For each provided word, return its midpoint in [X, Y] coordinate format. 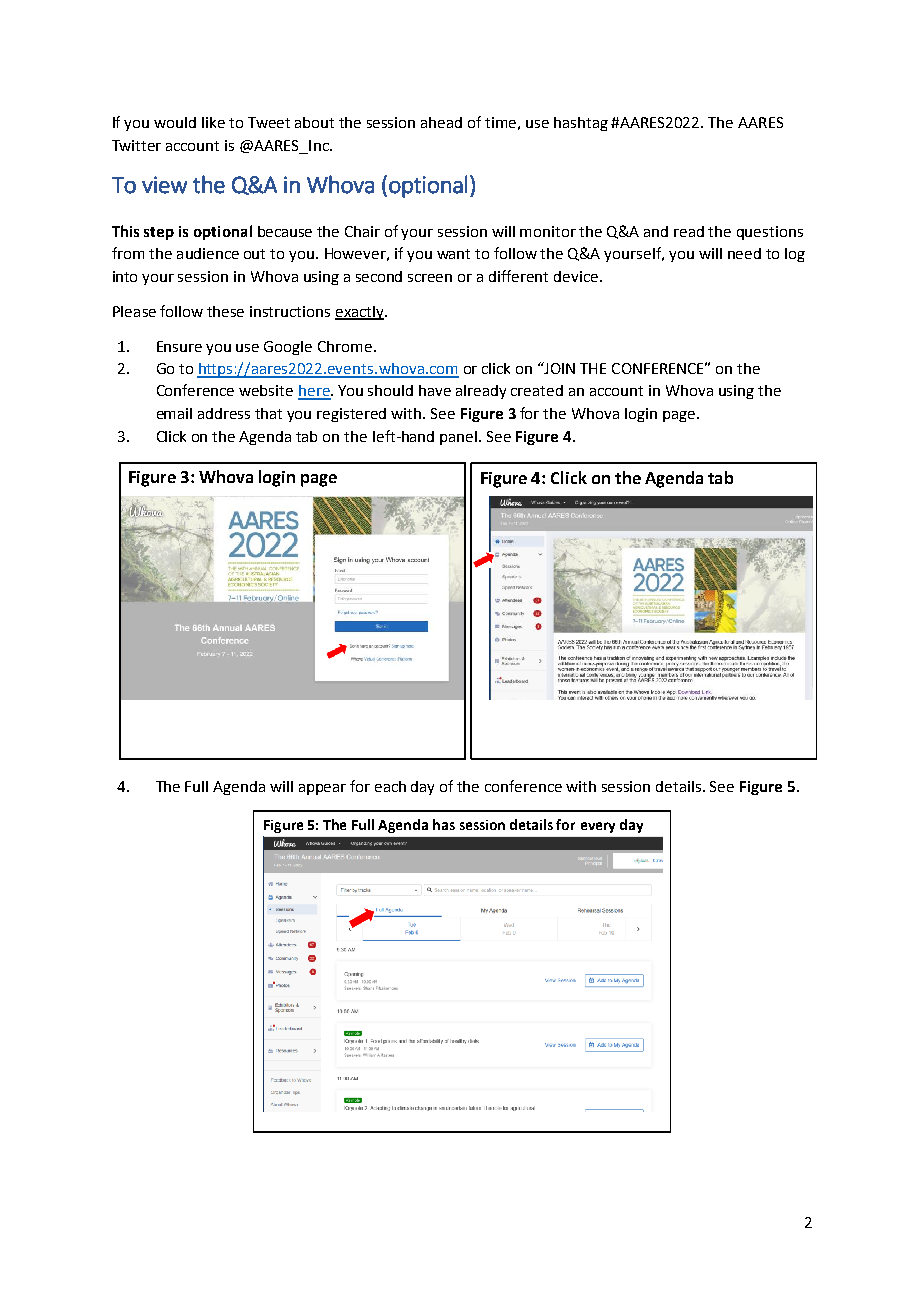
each [390, 786]
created [537, 390]
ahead [441, 122]
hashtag [581, 124]
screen [430, 278]
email [174, 413]
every [598, 827]
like [213, 122]
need [744, 253]
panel [460, 438]
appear [322, 789]
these [225, 311]
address [224, 413]
